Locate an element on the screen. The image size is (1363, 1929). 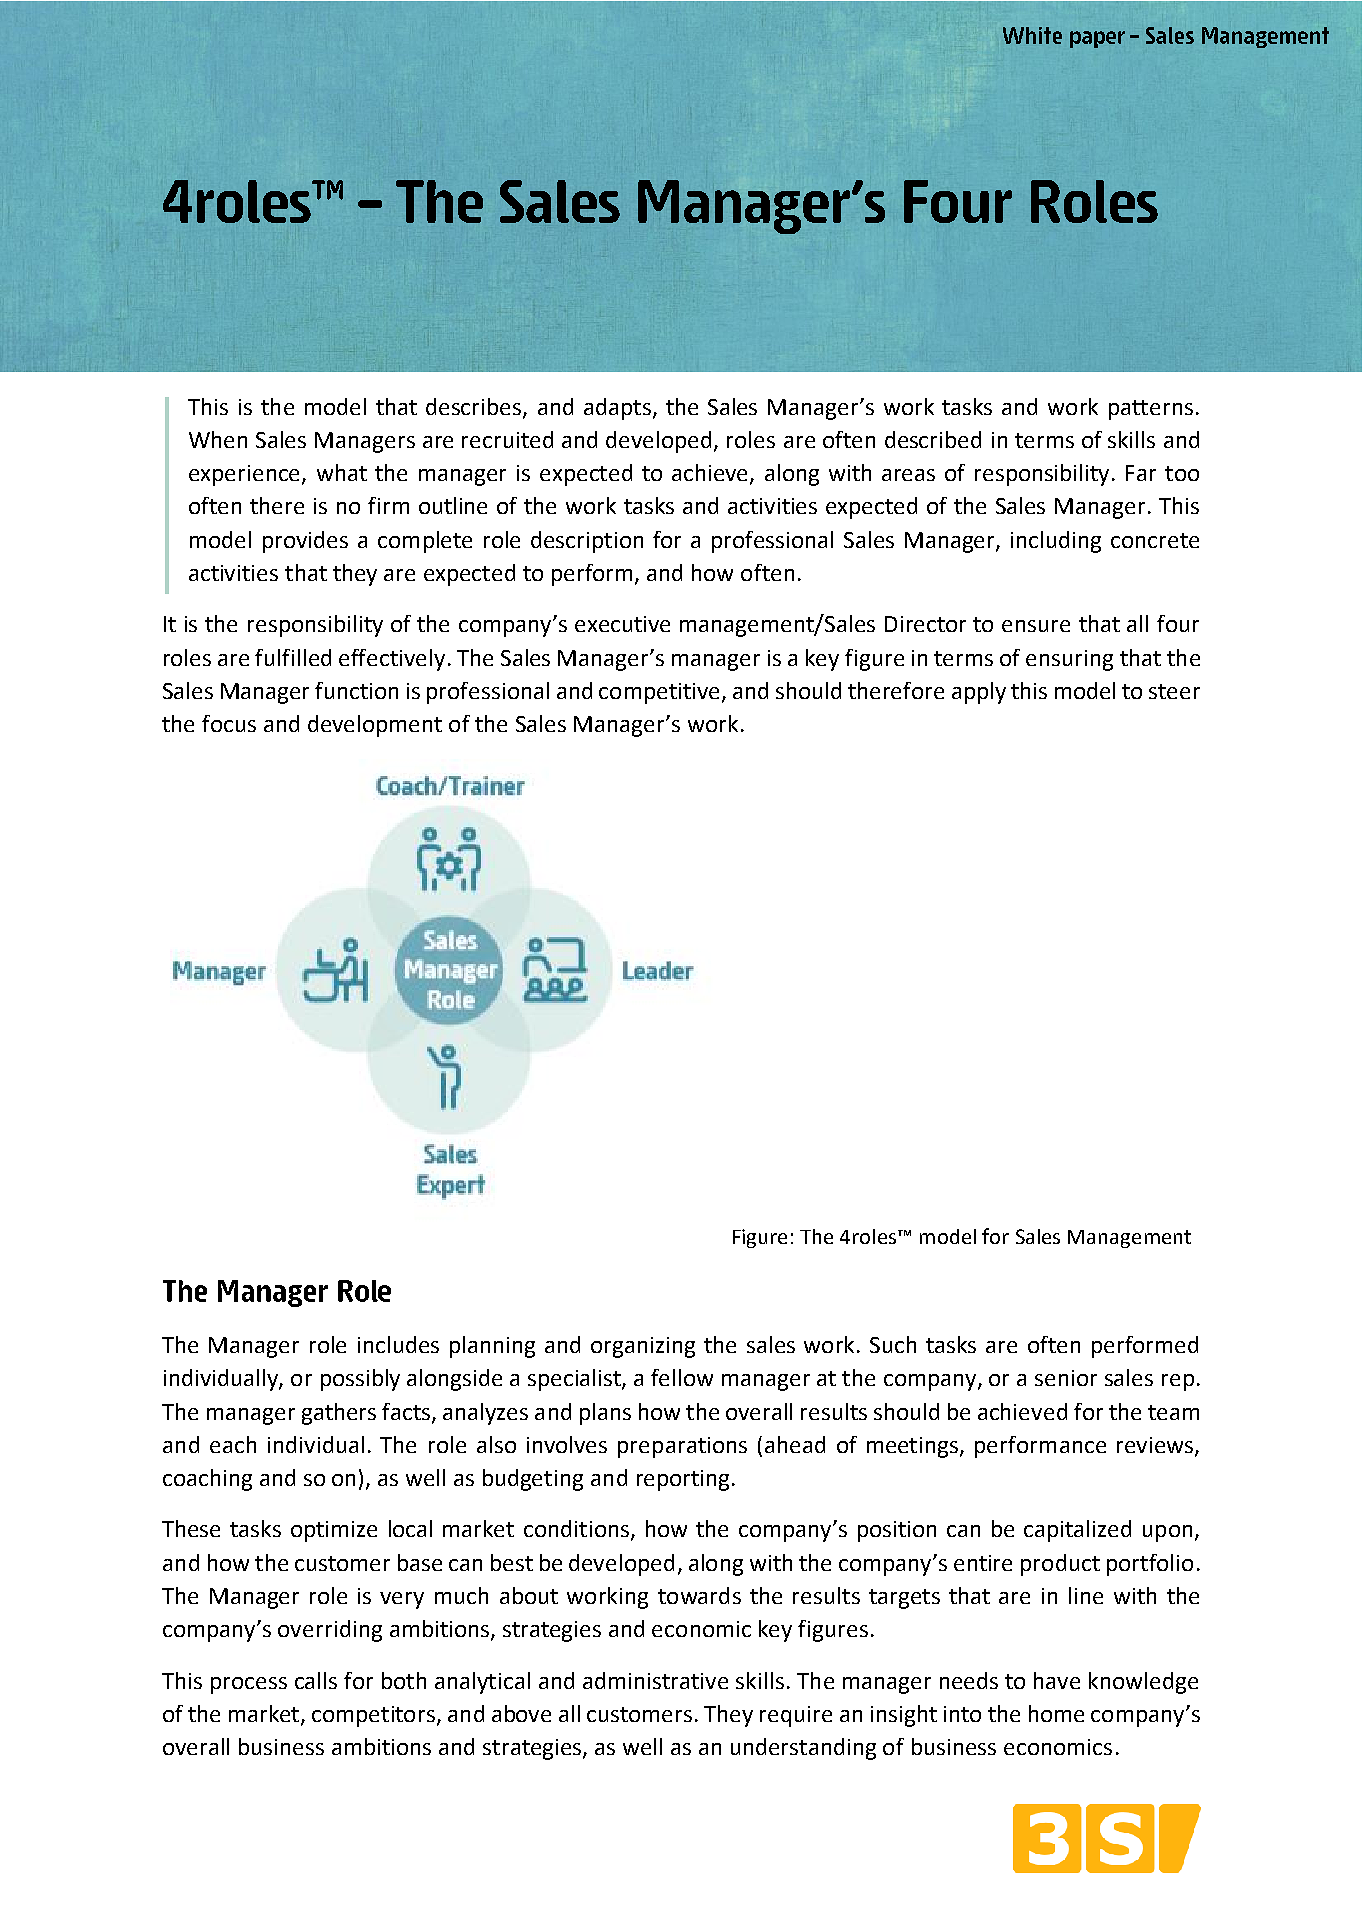
Far is located at coordinates (1141, 473).
